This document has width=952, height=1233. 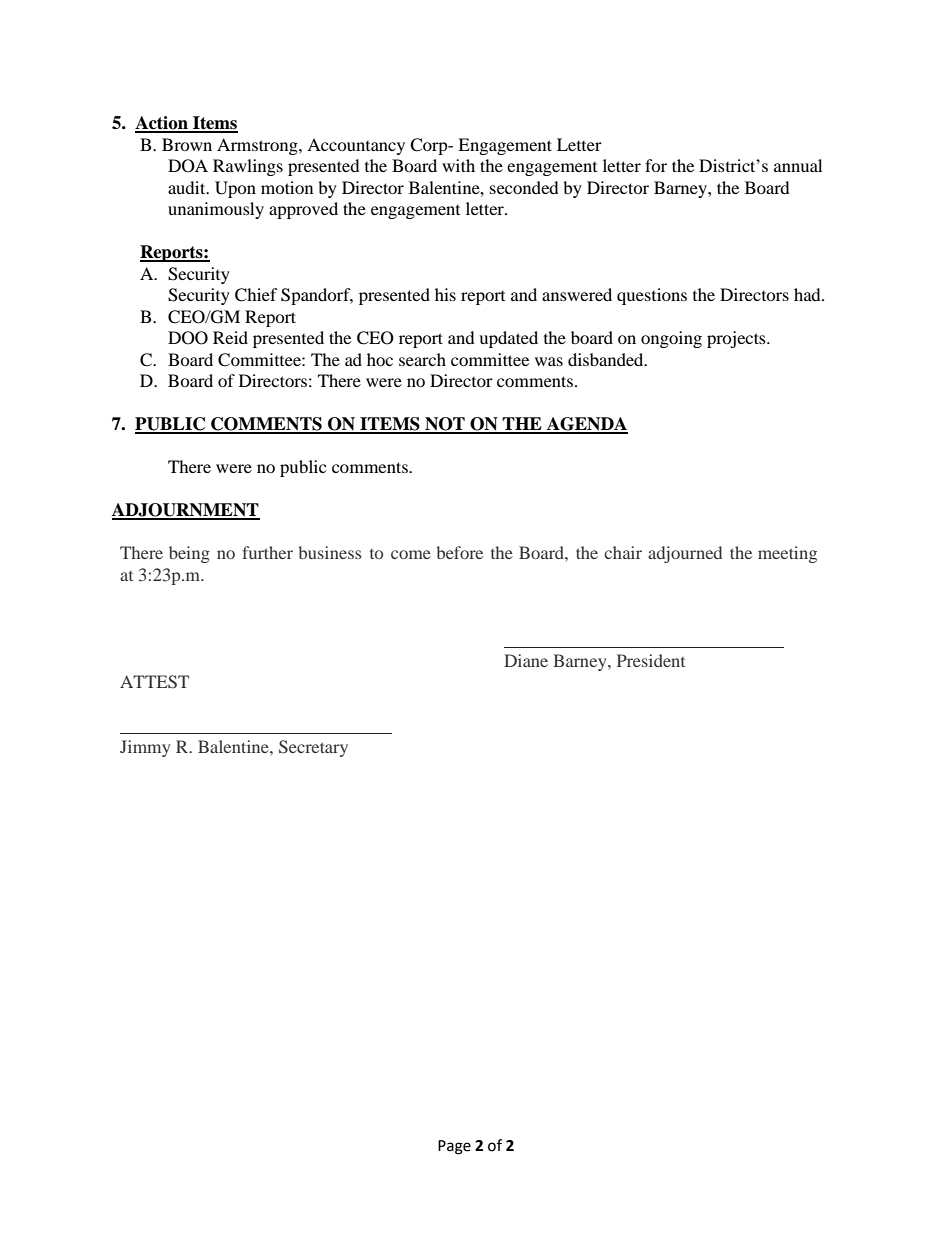 I want to click on Armstrong, so click(x=258, y=146).
